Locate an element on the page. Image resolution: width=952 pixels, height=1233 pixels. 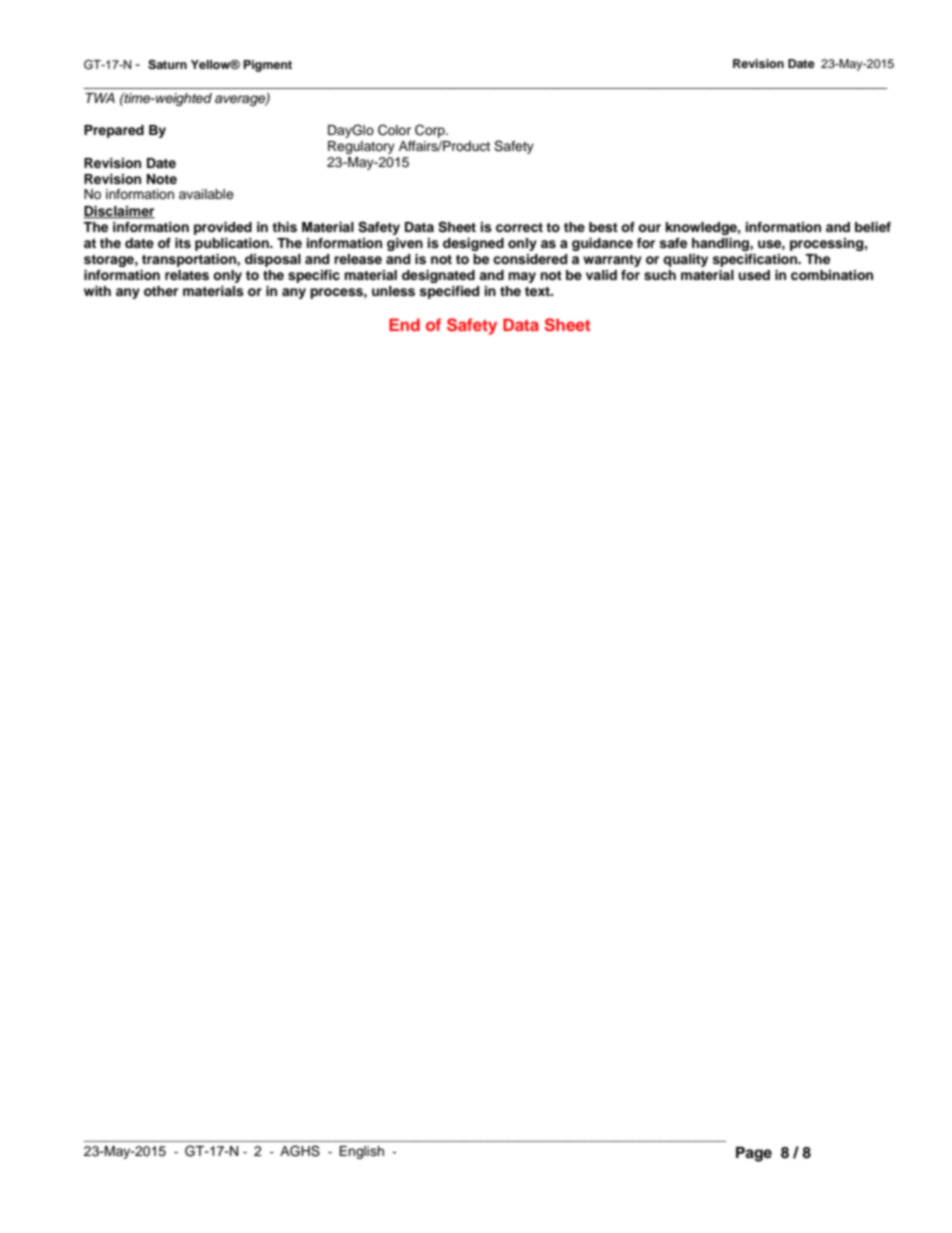
Saturn is located at coordinates (167, 65).
